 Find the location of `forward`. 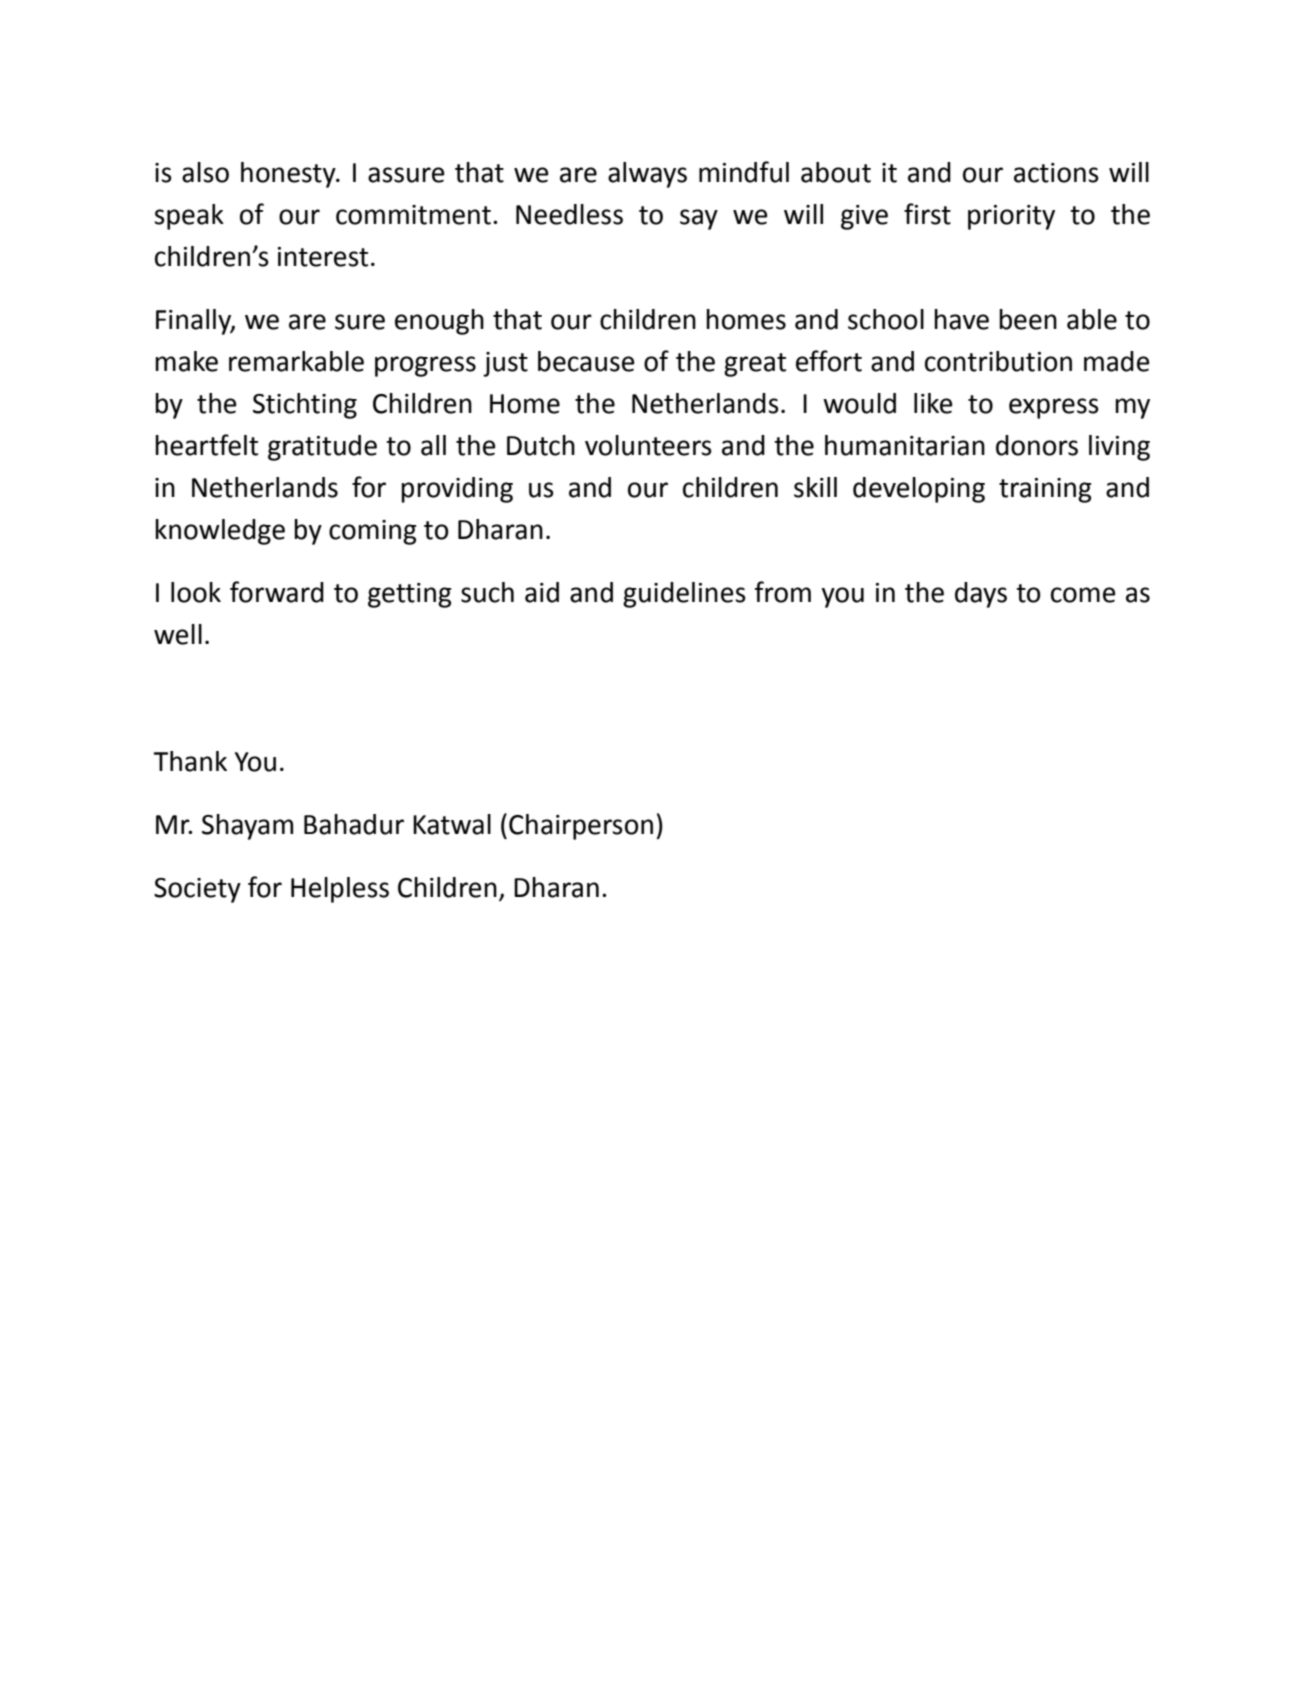

forward is located at coordinates (277, 592).
